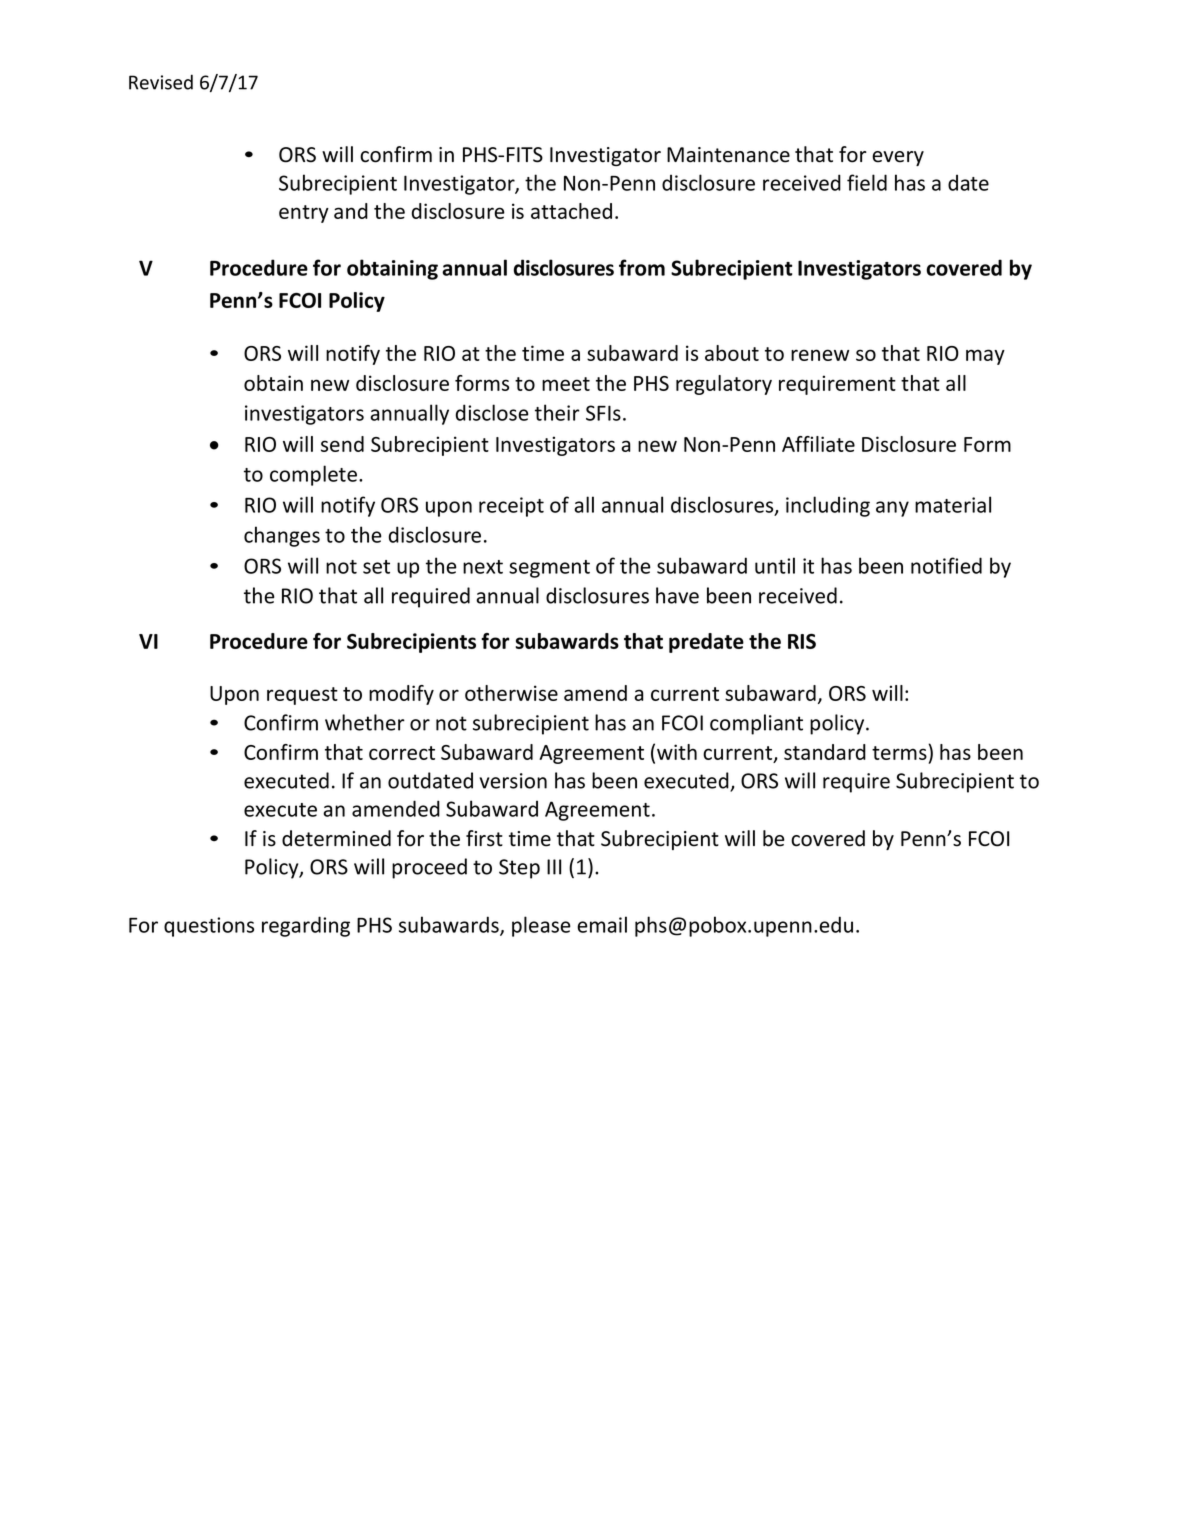 This screenshot has width=1183, height=1530. What do you see at coordinates (728, 155) in the screenshot?
I see `Maintenance` at bounding box center [728, 155].
